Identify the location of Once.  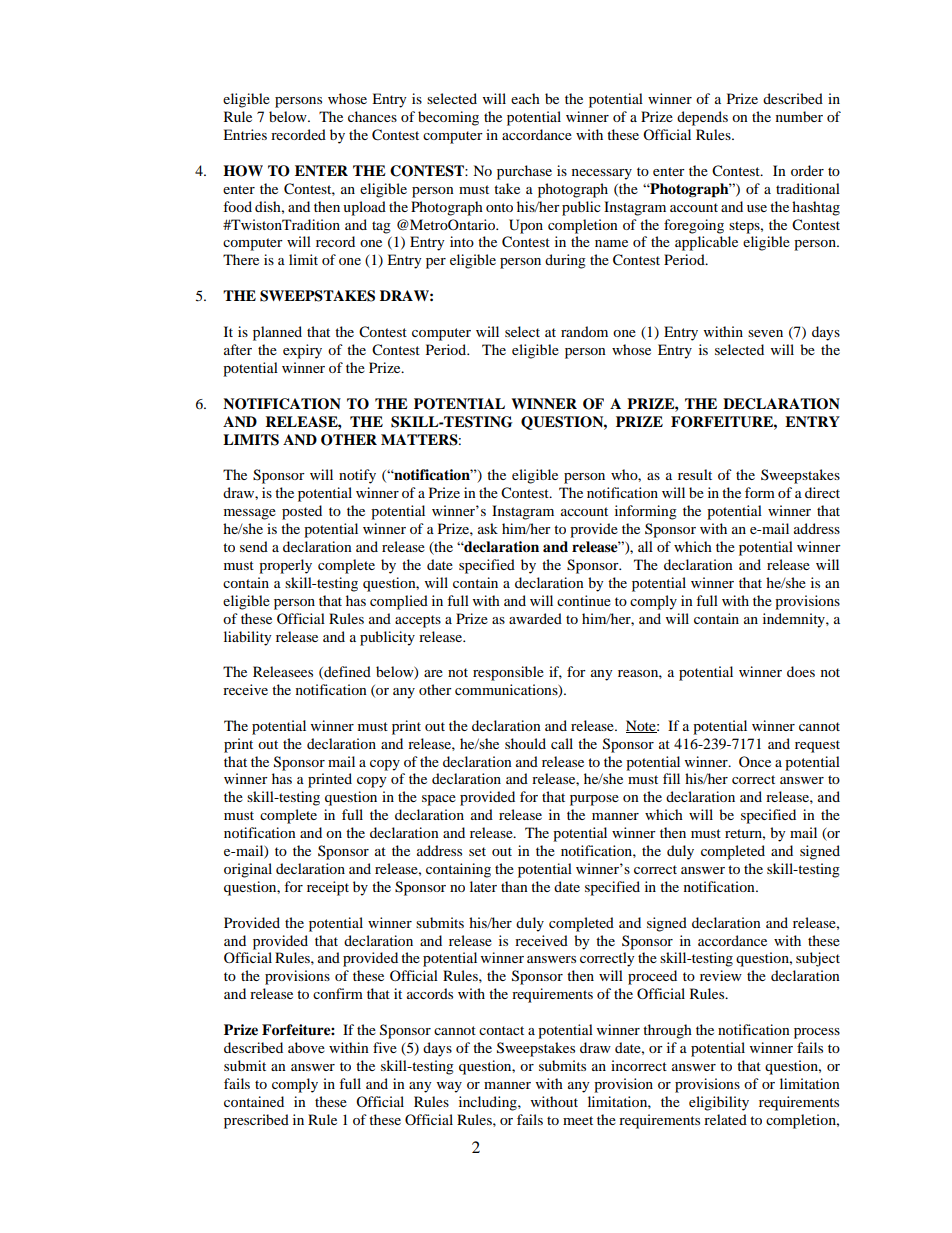
(755, 761).
